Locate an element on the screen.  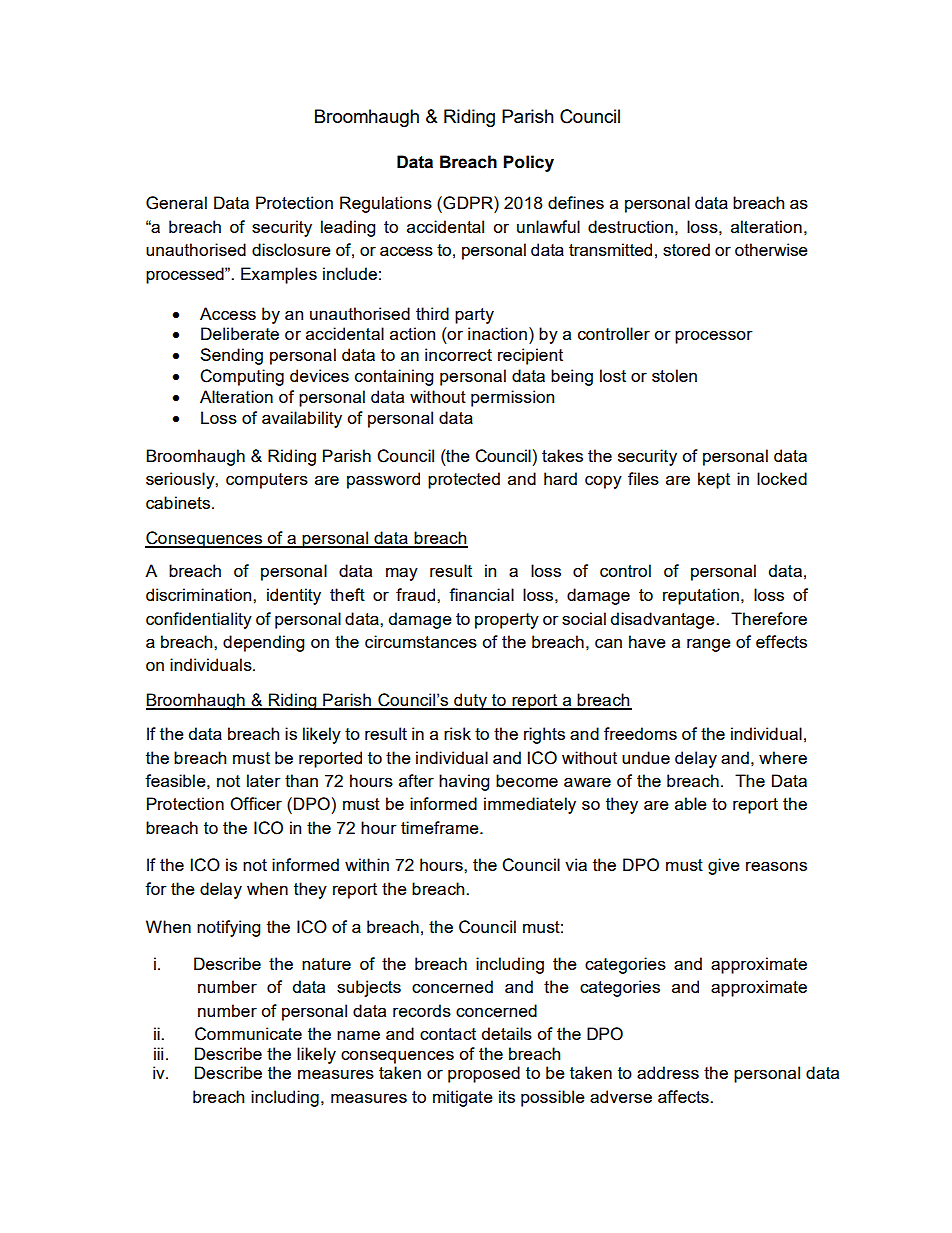
range is located at coordinates (709, 645).
